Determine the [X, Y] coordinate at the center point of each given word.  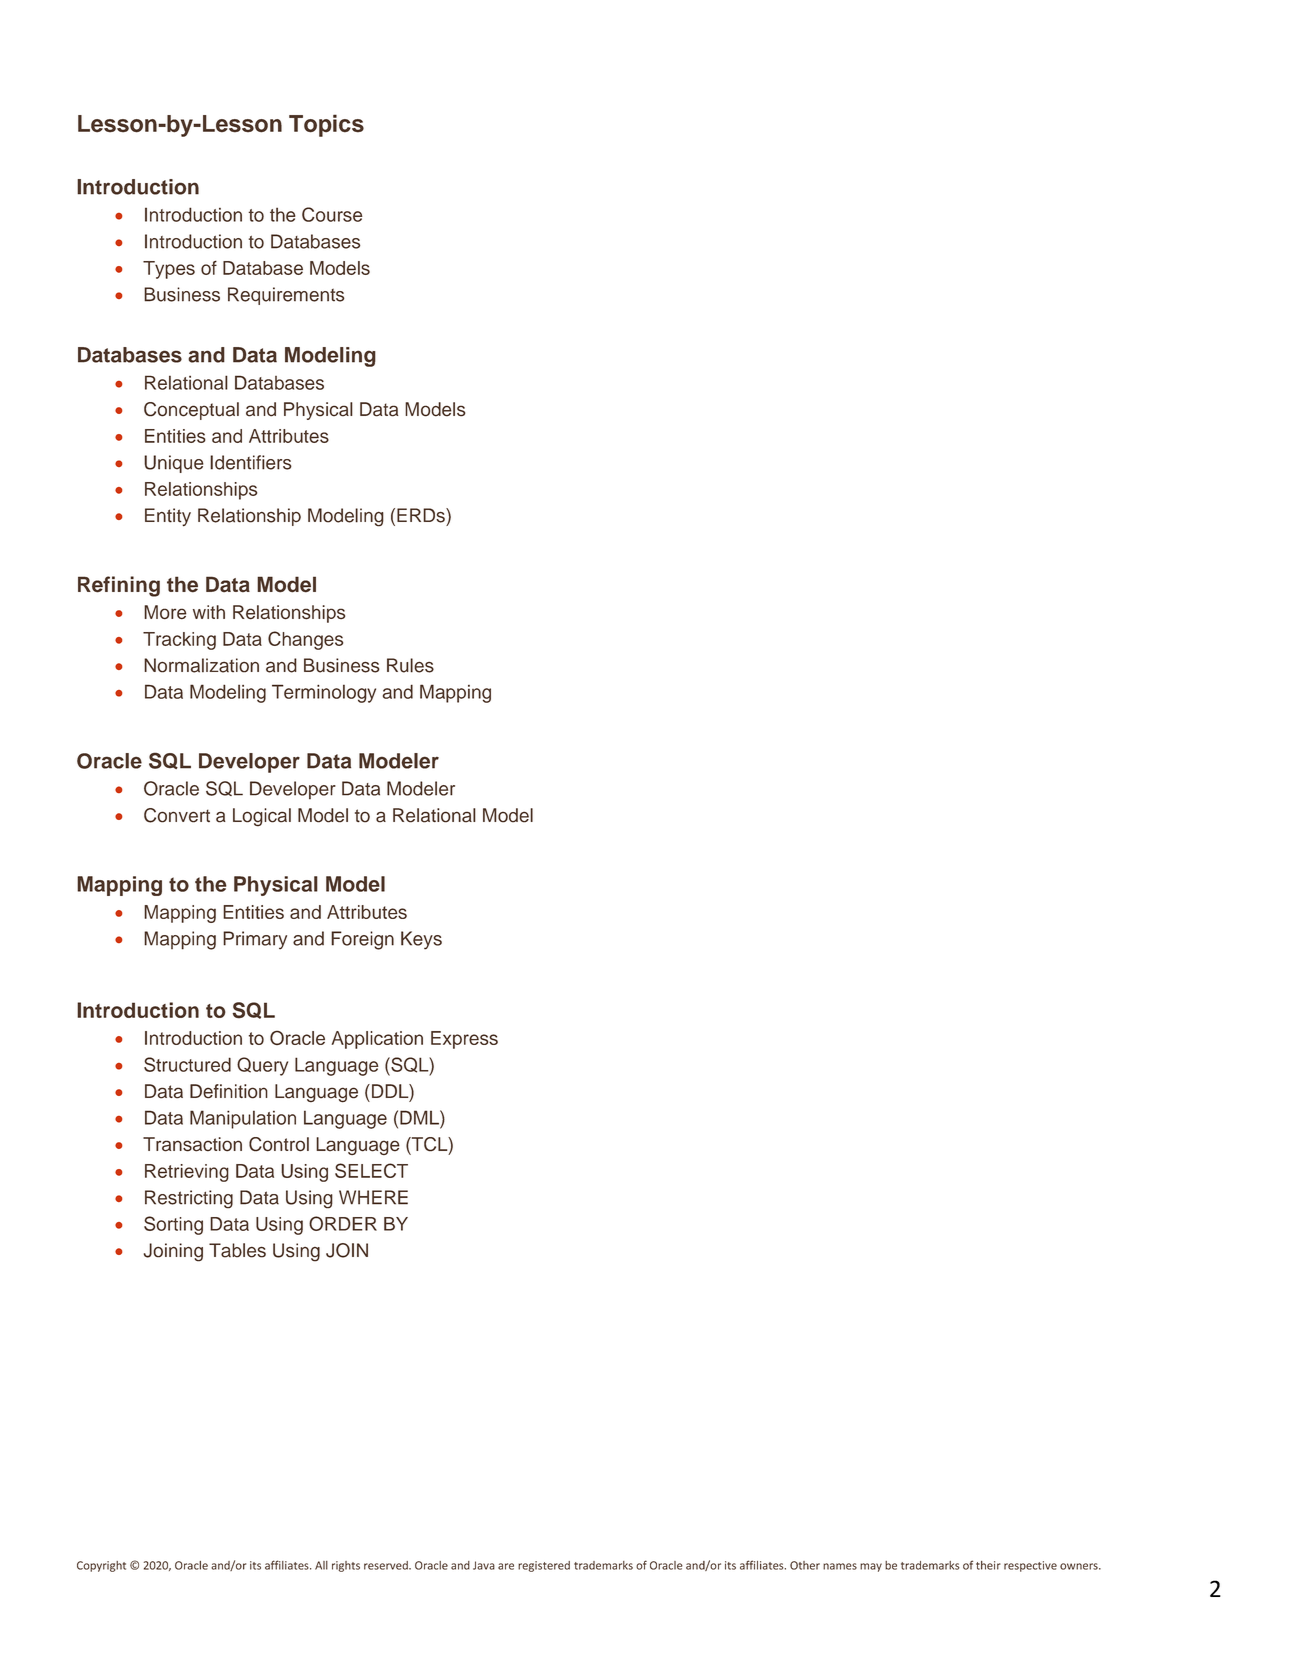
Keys [421, 940]
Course [332, 214]
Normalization [201, 665]
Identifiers [251, 462]
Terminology [324, 693]
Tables [237, 1250]
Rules [410, 665]
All [321, 1565]
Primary [255, 940]
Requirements [286, 296]
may [871, 1567]
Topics [326, 125]
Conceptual [191, 411]
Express [464, 1040]
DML [420, 1117]
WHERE [373, 1197]
